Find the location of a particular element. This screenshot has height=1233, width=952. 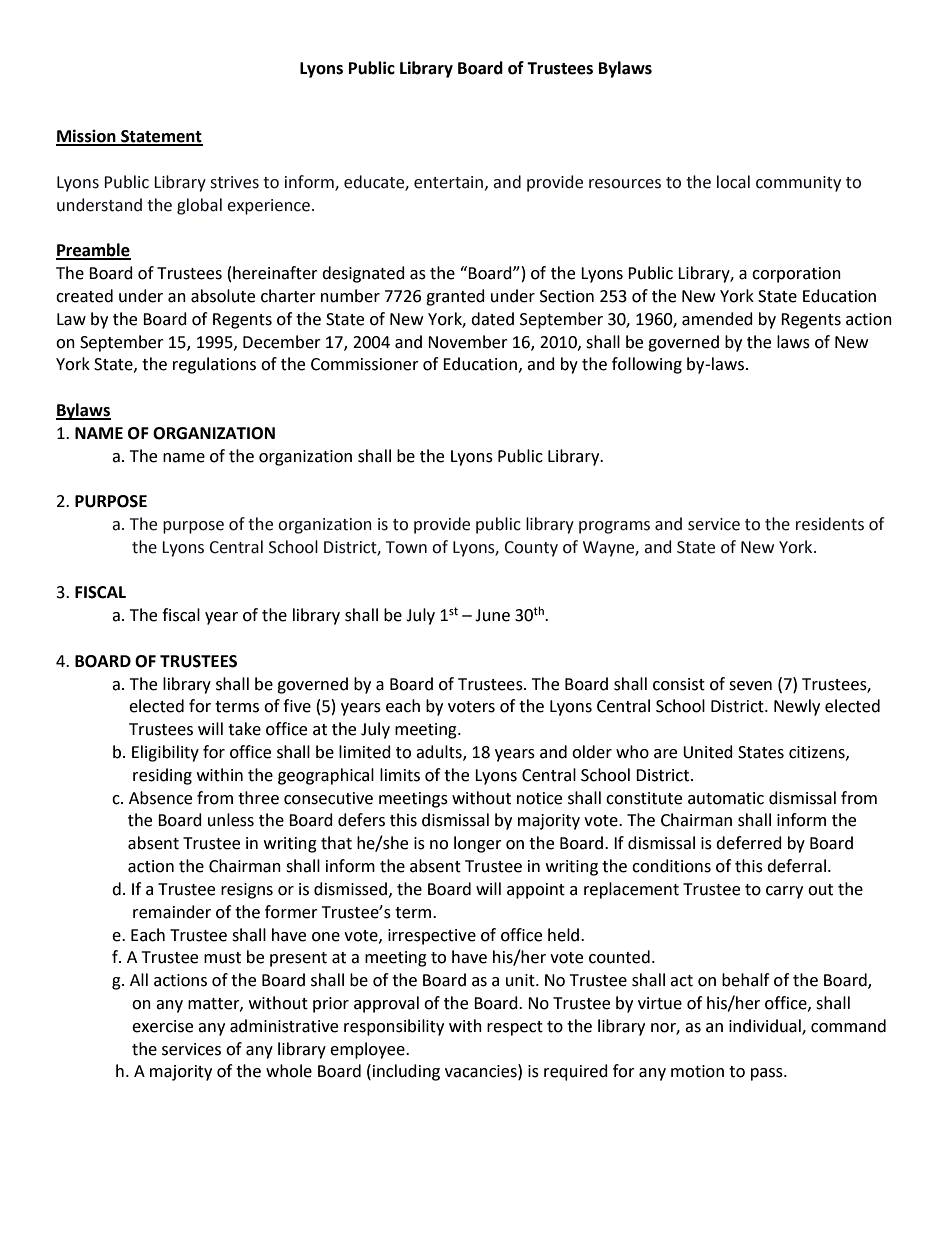

June is located at coordinates (492, 615).
